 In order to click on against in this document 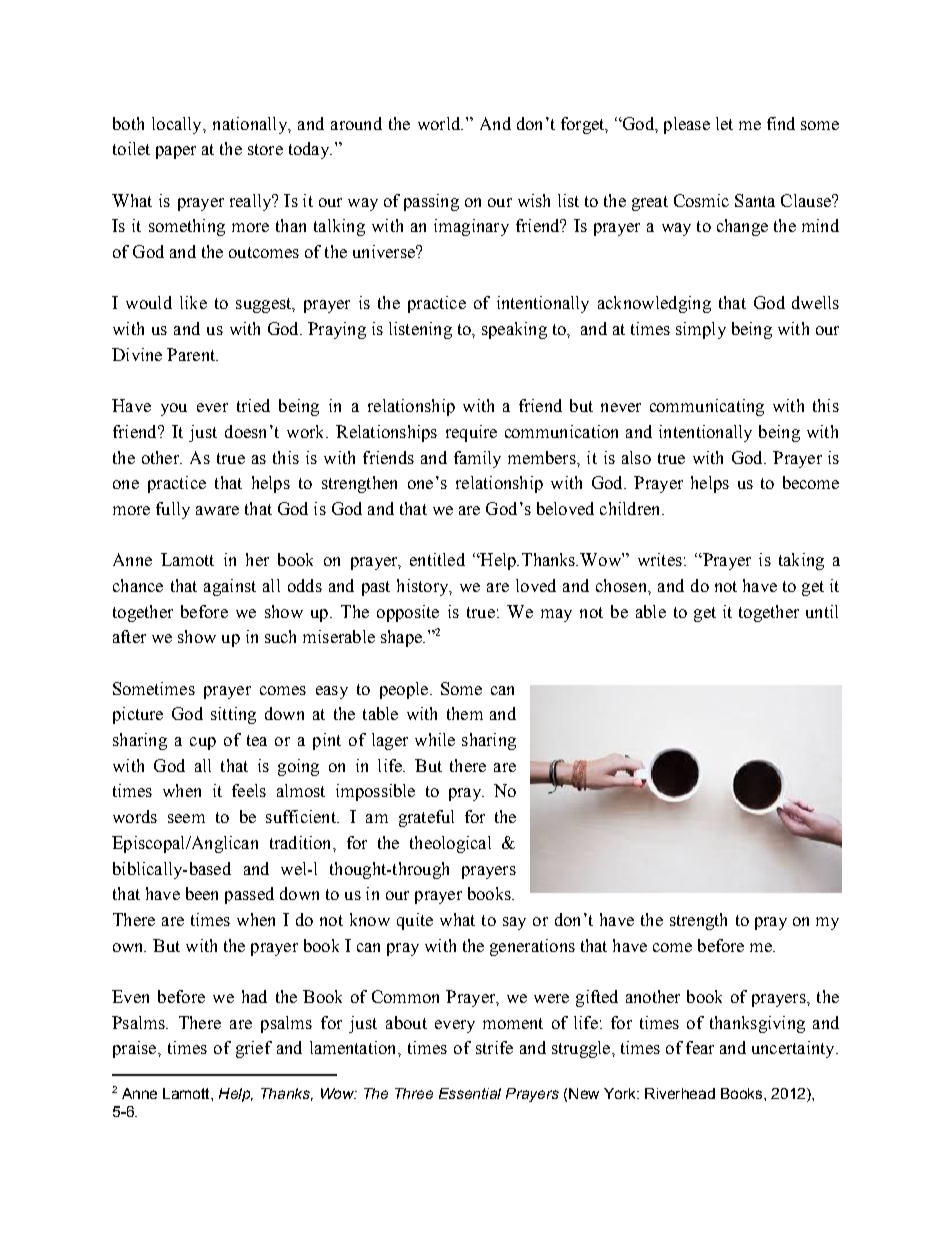, I will do `click(230, 587)`.
